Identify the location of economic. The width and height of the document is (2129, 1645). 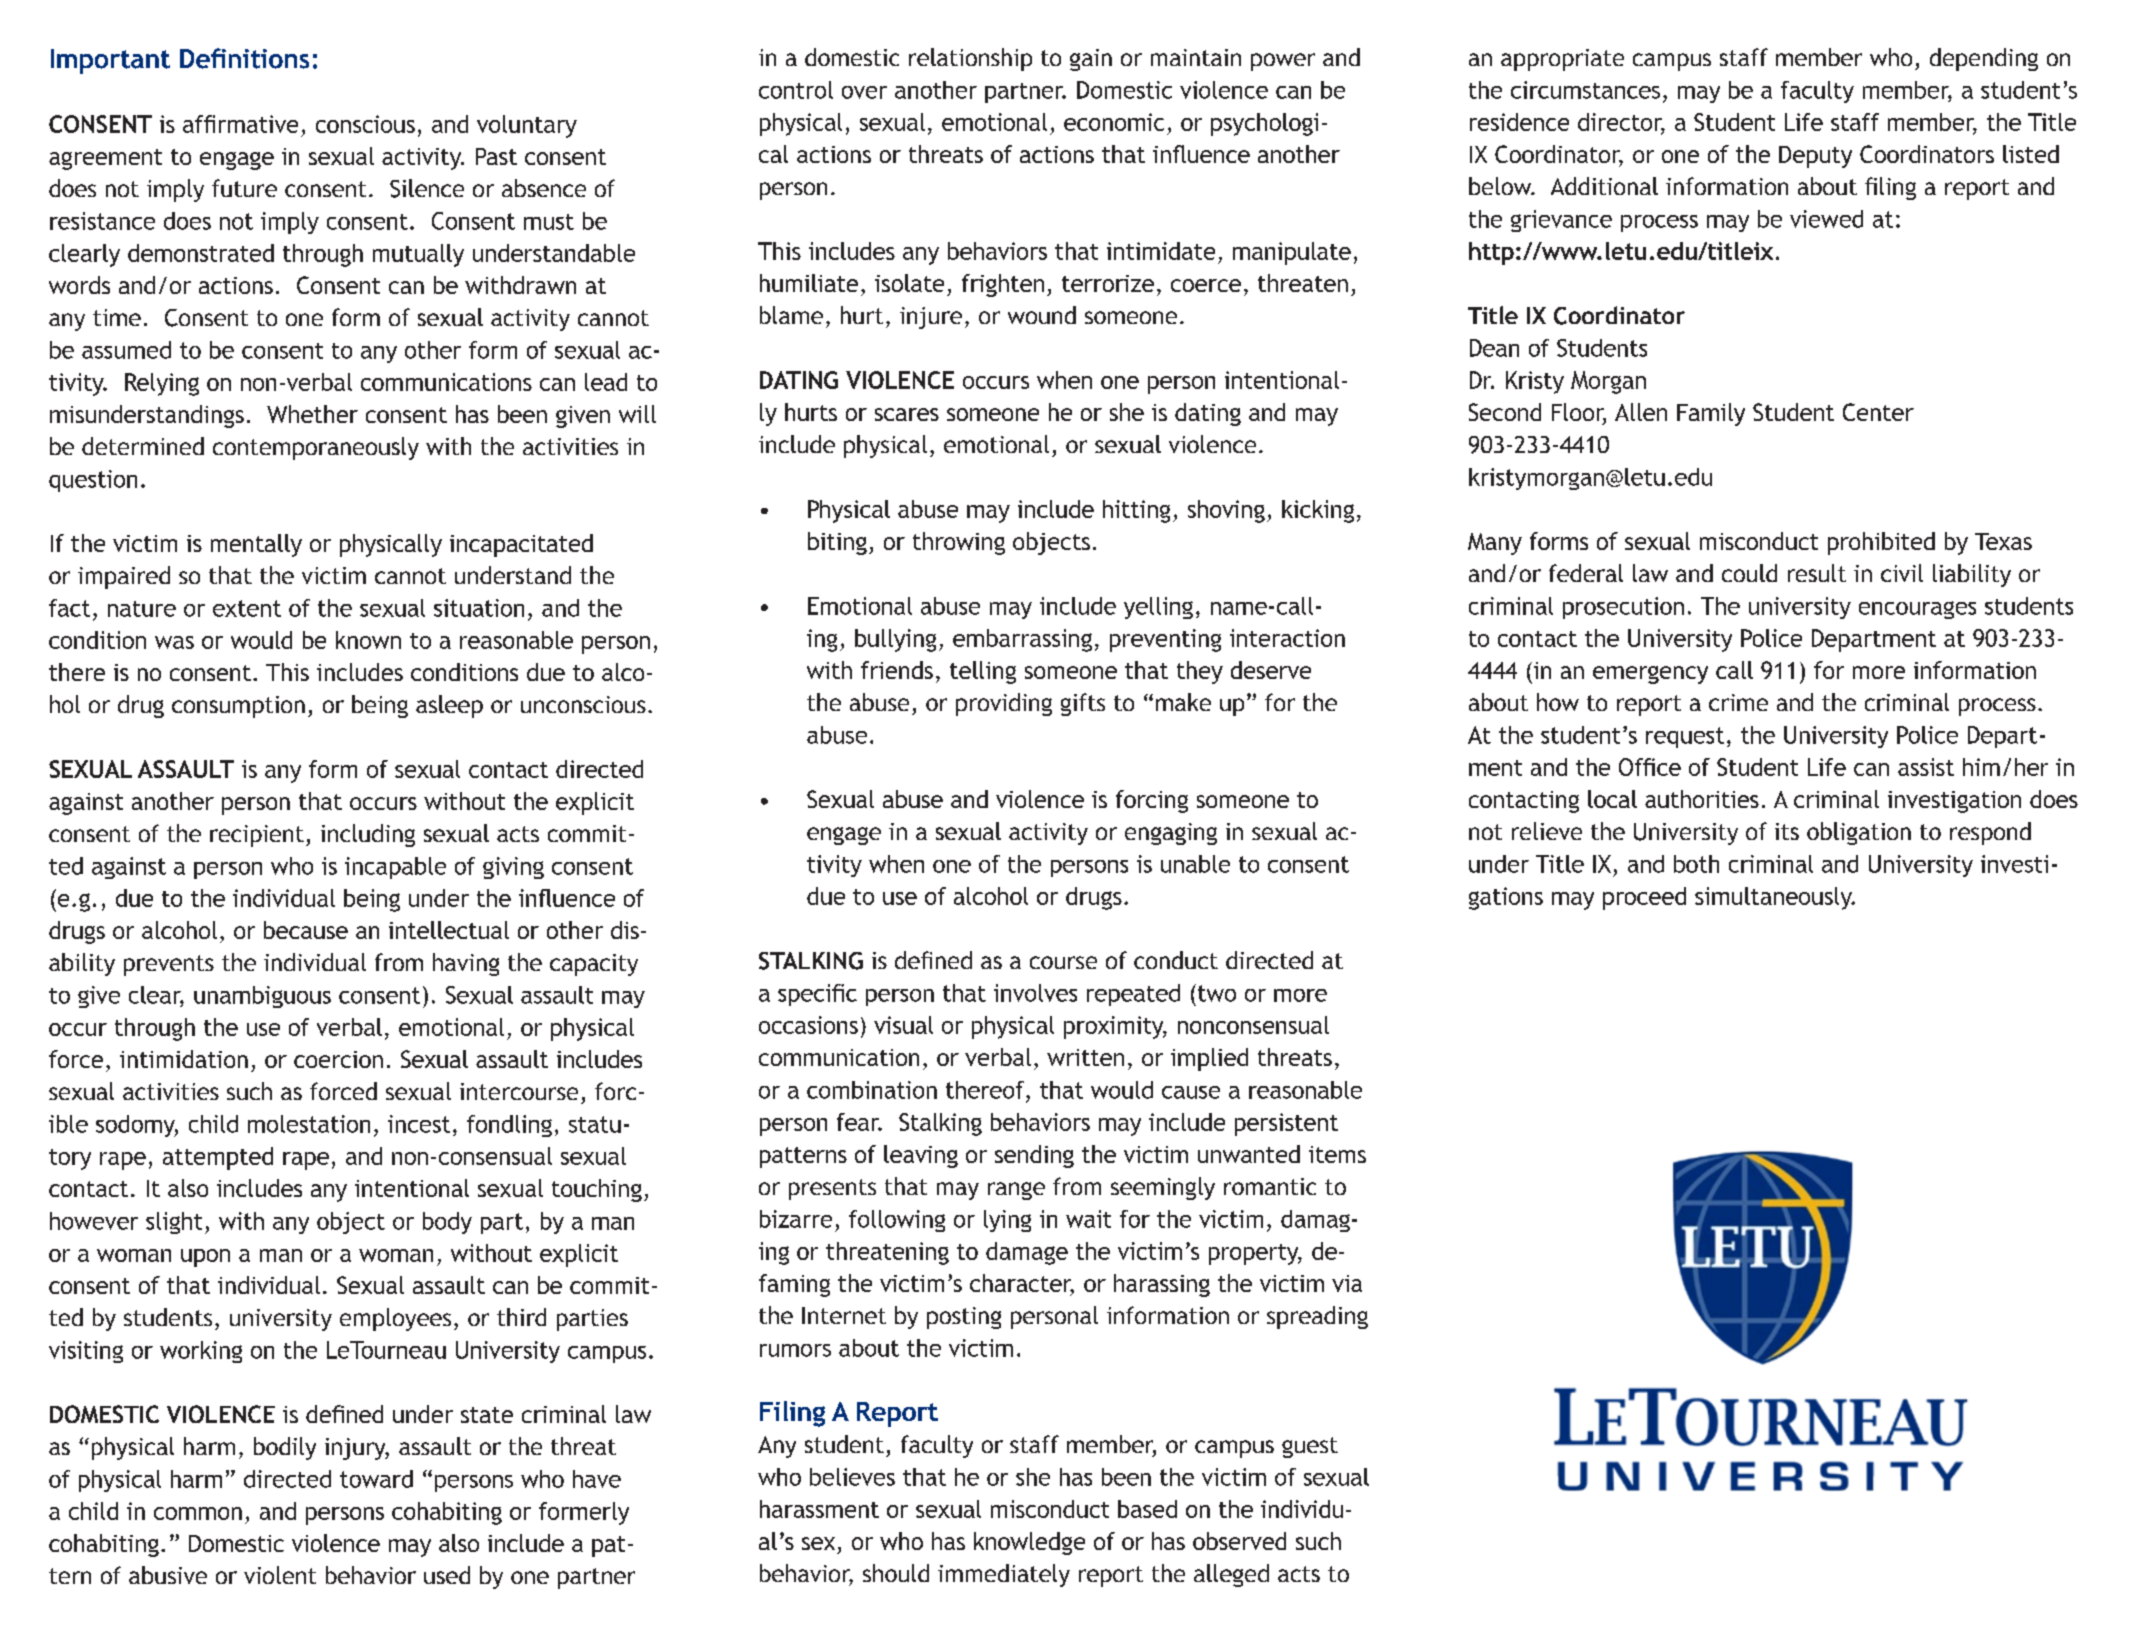
(1114, 122).
